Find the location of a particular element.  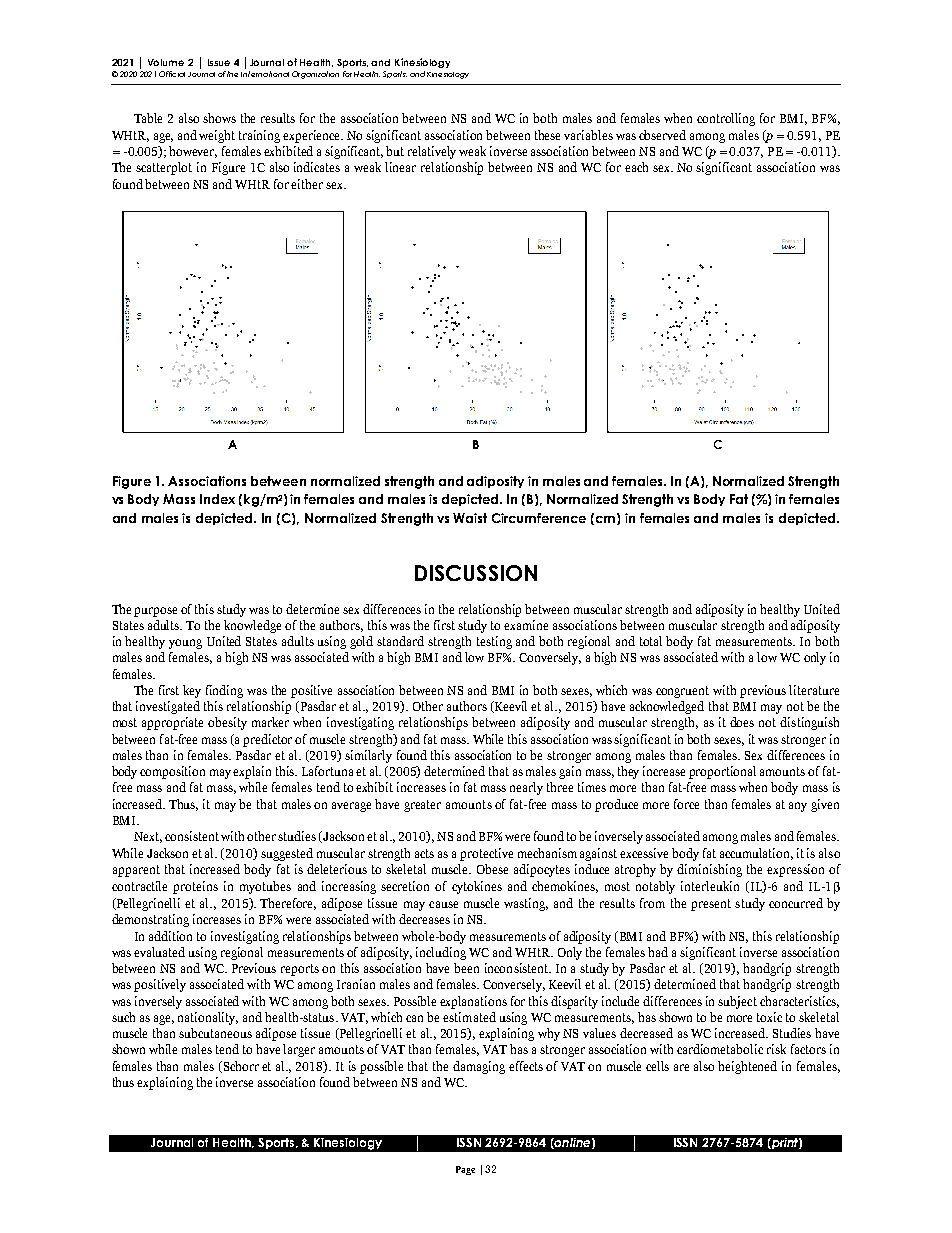

diminishing is located at coordinates (709, 870).
